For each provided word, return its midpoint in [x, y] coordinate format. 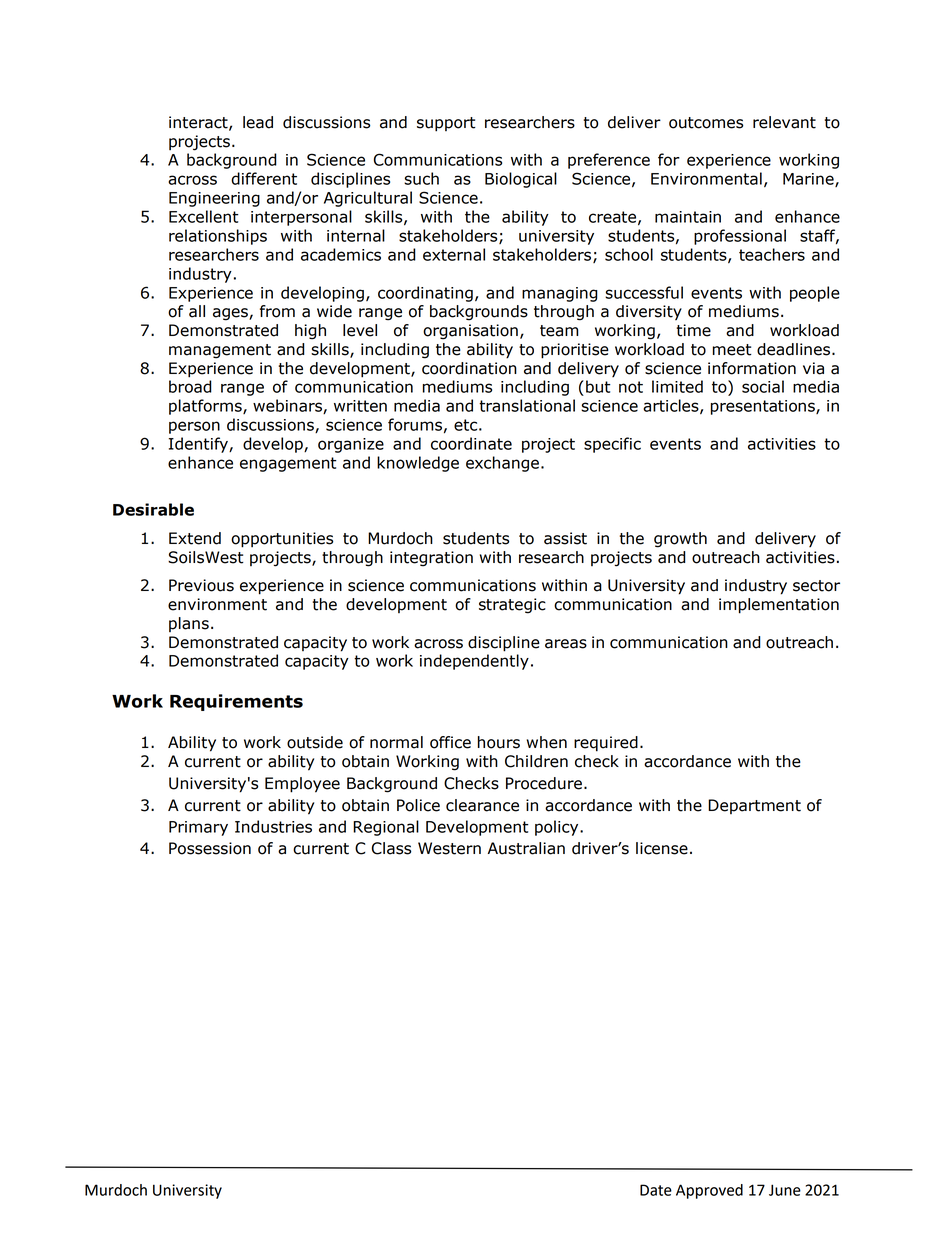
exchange [502, 464]
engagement [288, 464]
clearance [482, 805]
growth [680, 540]
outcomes [706, 123]
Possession [210, 848]
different [264, 178]
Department [754, 806]
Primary [198, 828]
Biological [521, 180]
